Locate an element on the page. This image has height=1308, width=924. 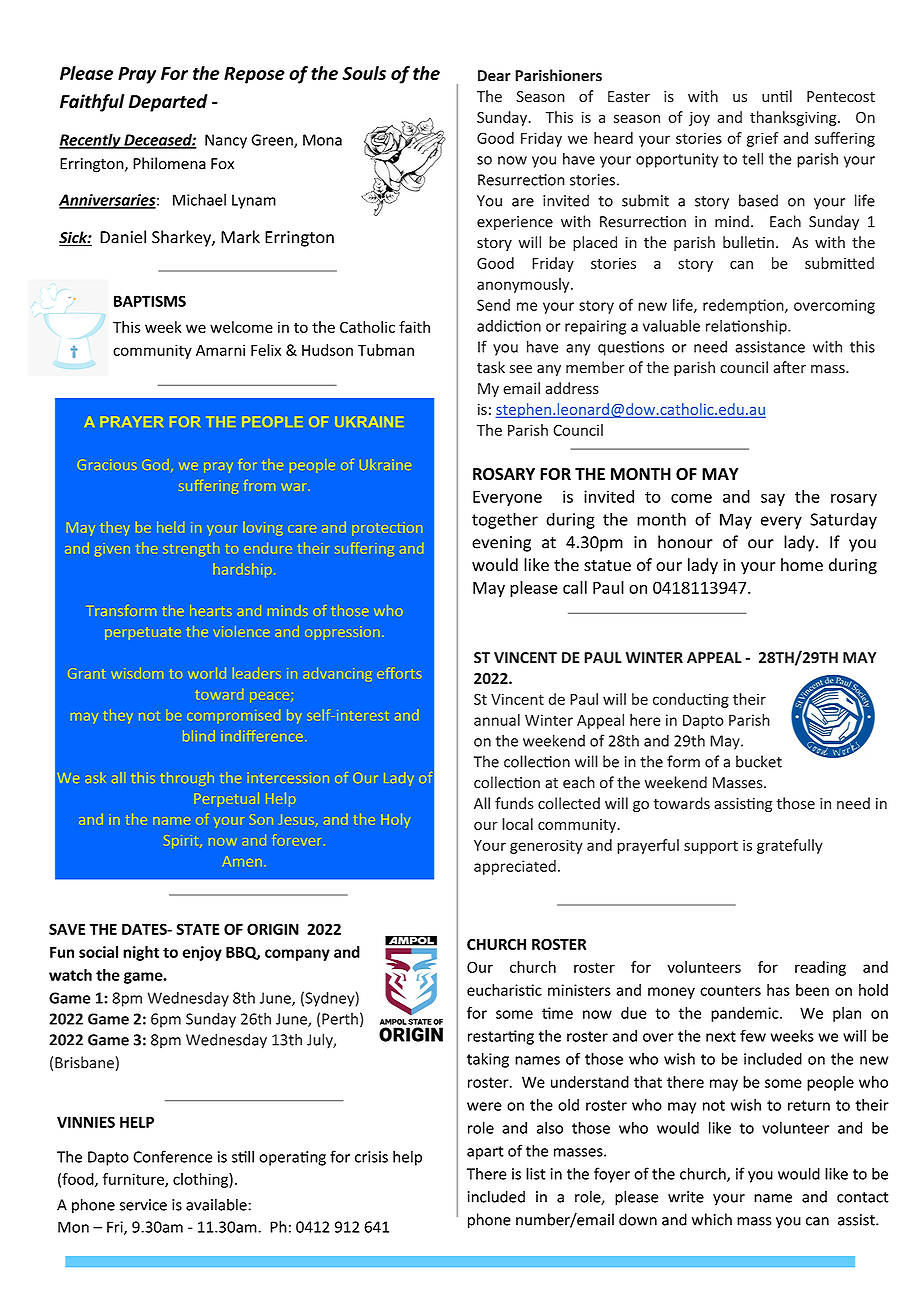
conducting is located at coordinates (691, 700).
